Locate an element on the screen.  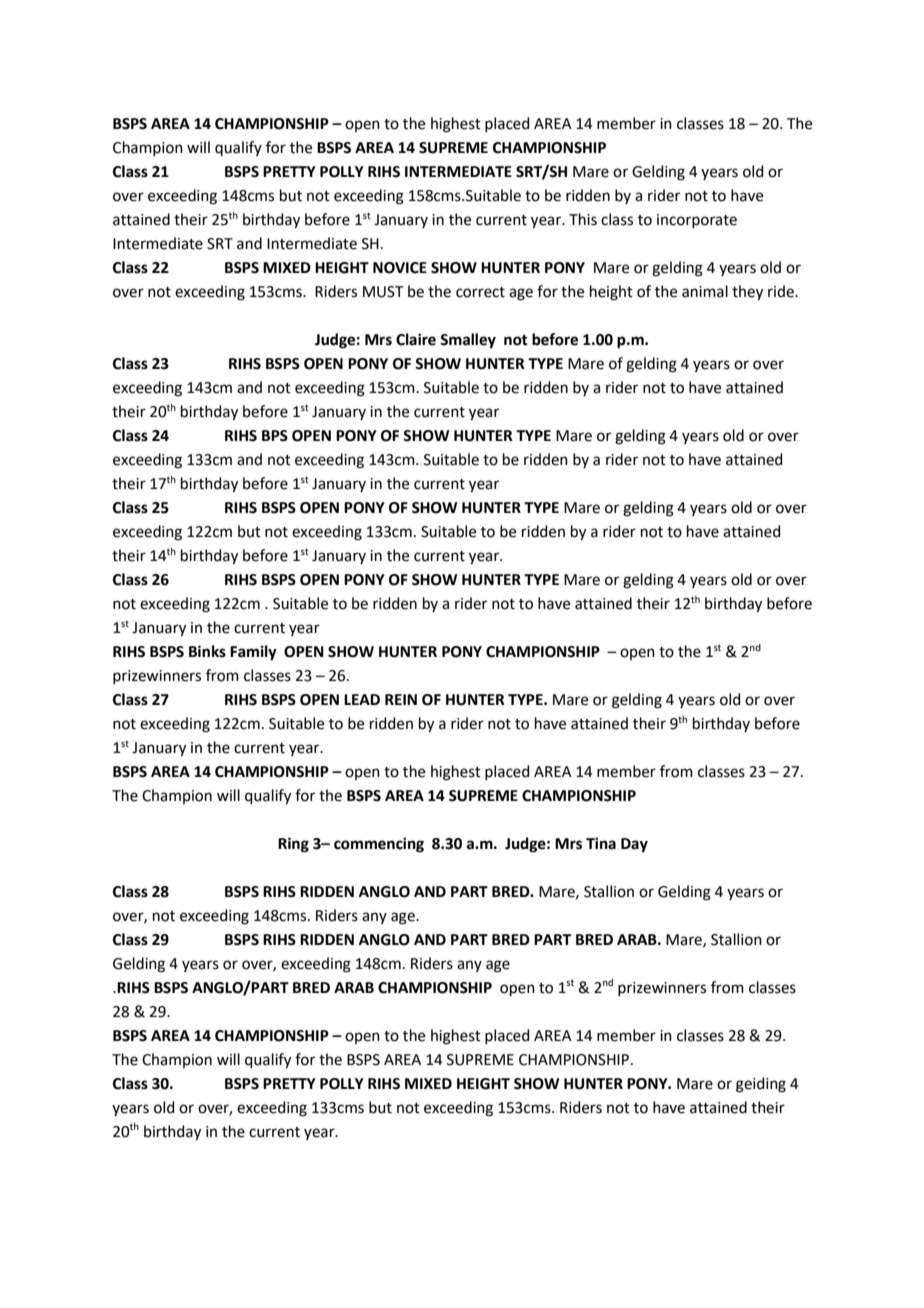
NOVICE is located at coordinates (400, 268).
